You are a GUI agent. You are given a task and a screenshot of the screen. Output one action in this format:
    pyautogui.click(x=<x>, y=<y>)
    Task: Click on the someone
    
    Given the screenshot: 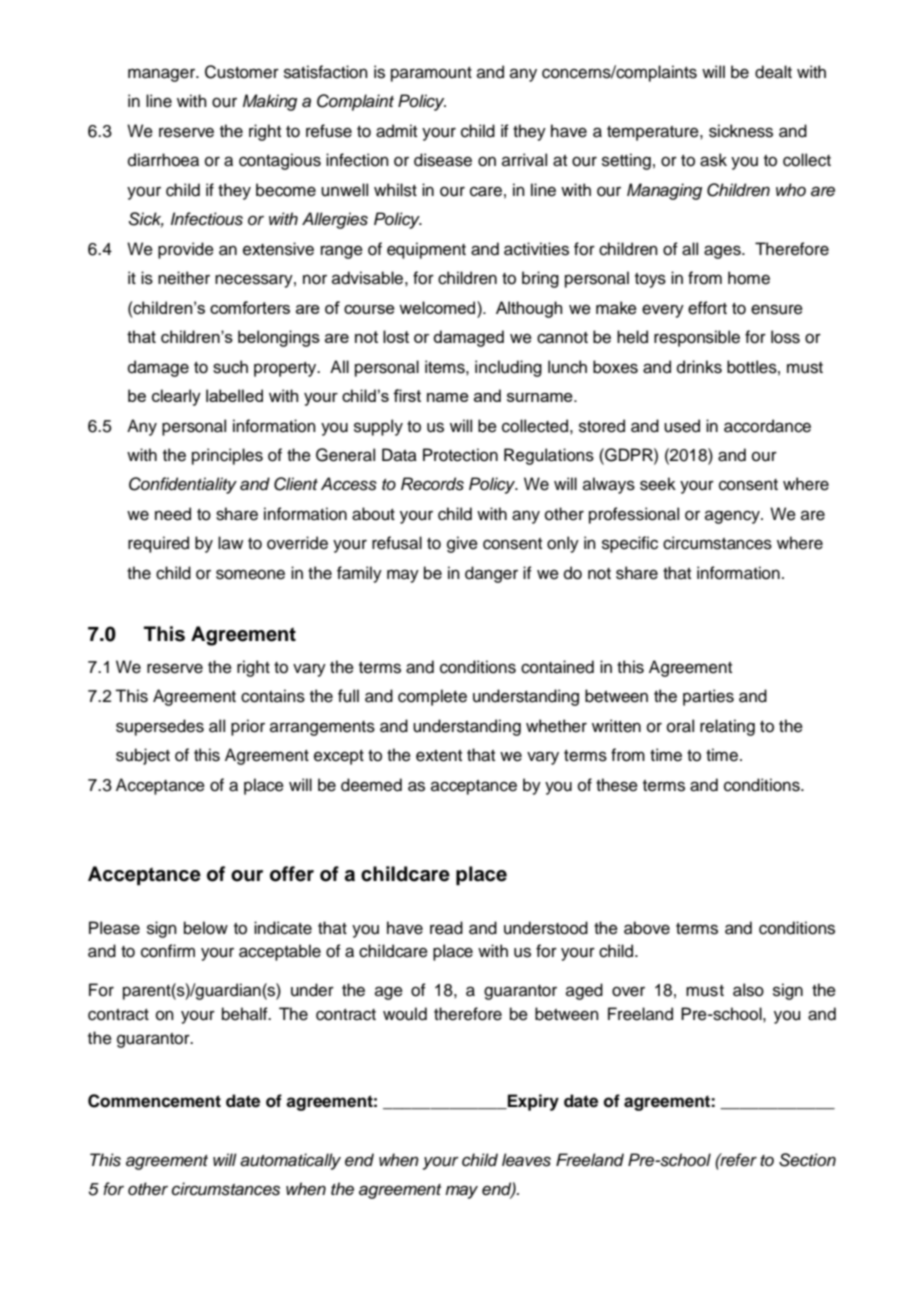 What is the action you would take?
    pyautogui.click(x=250, y=574)
